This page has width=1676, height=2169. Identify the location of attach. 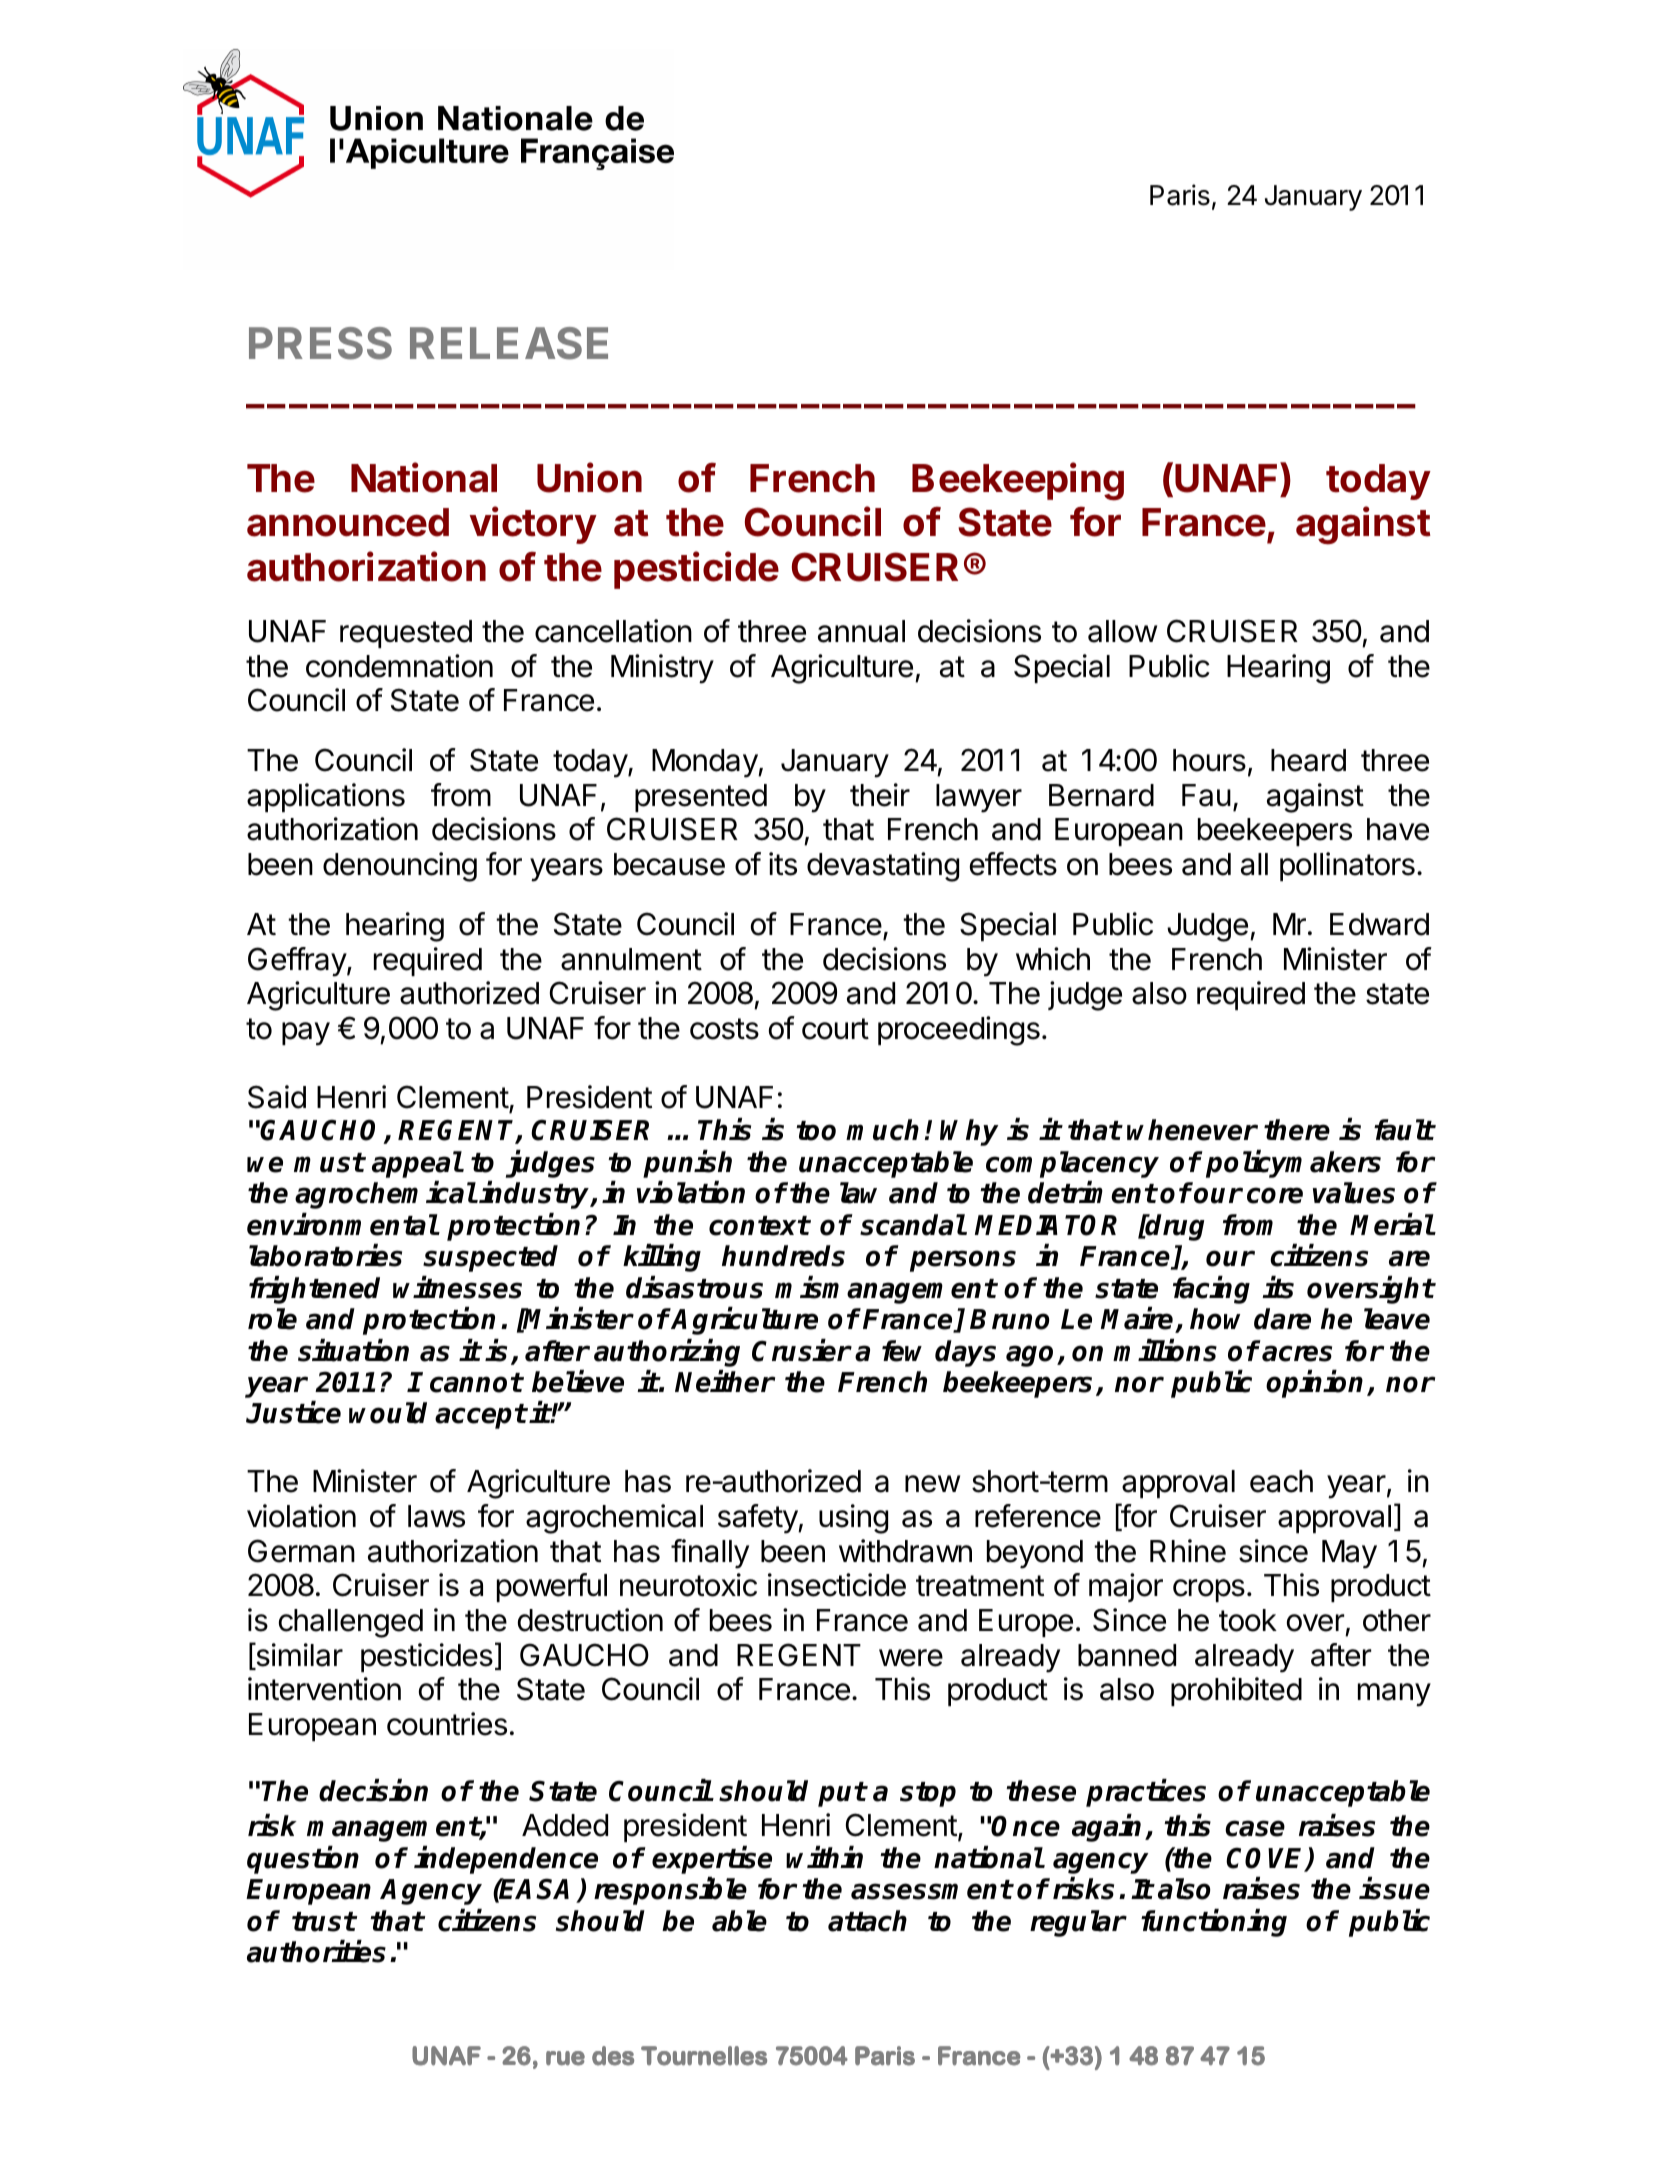
(867, 1921).
